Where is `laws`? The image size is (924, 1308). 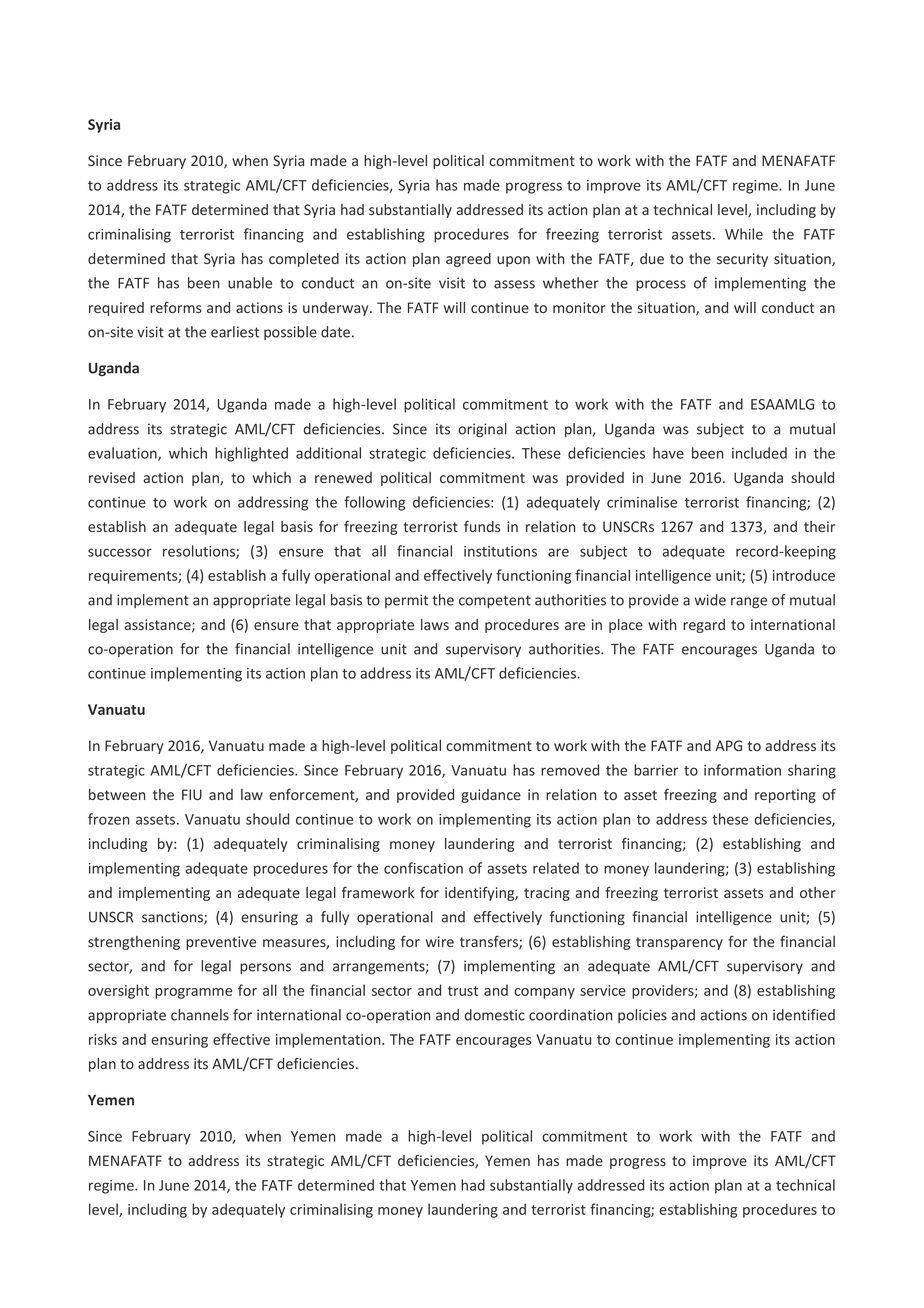 laws is located at coordinates (435, 624).
